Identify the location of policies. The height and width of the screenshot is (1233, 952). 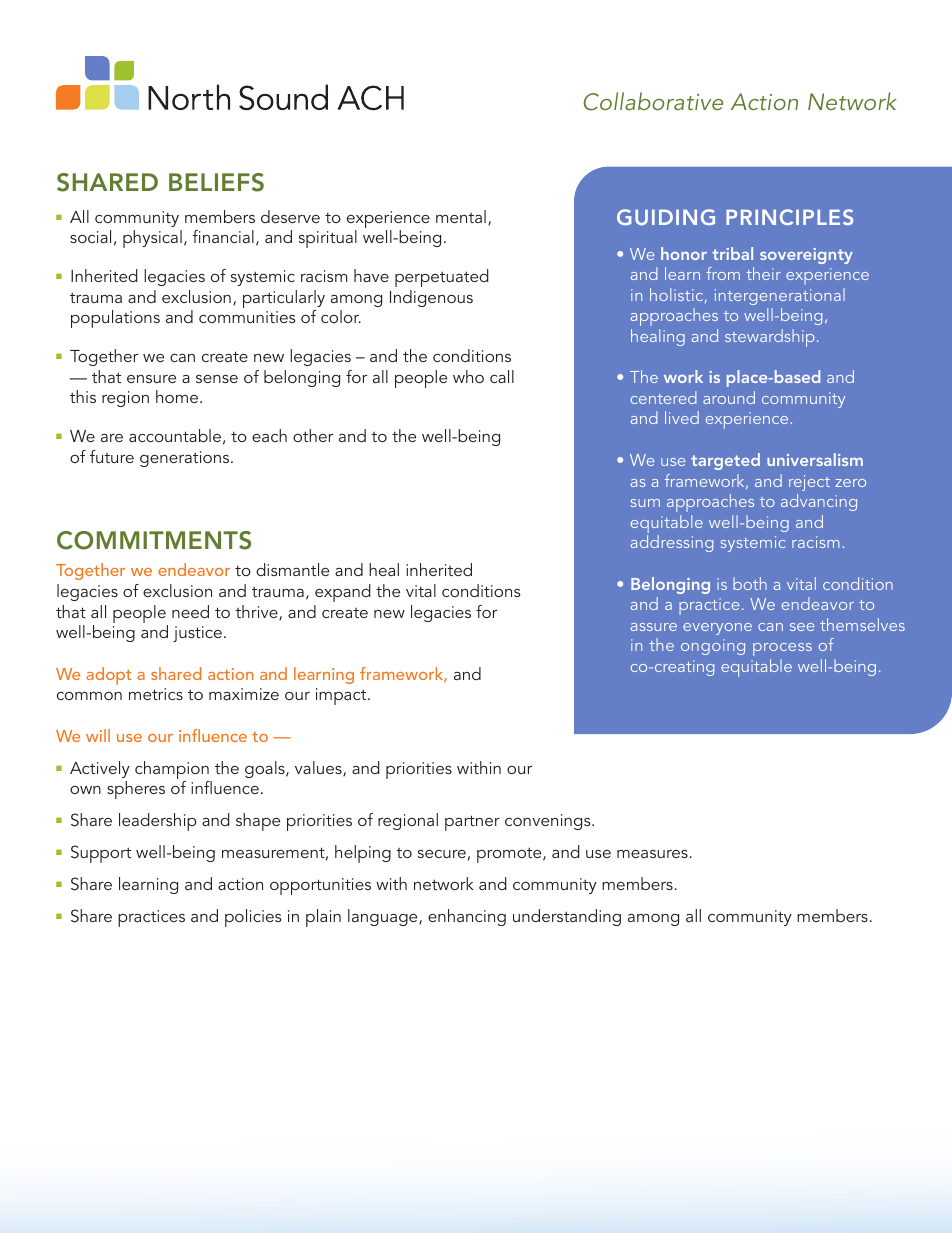
(253, 918).
